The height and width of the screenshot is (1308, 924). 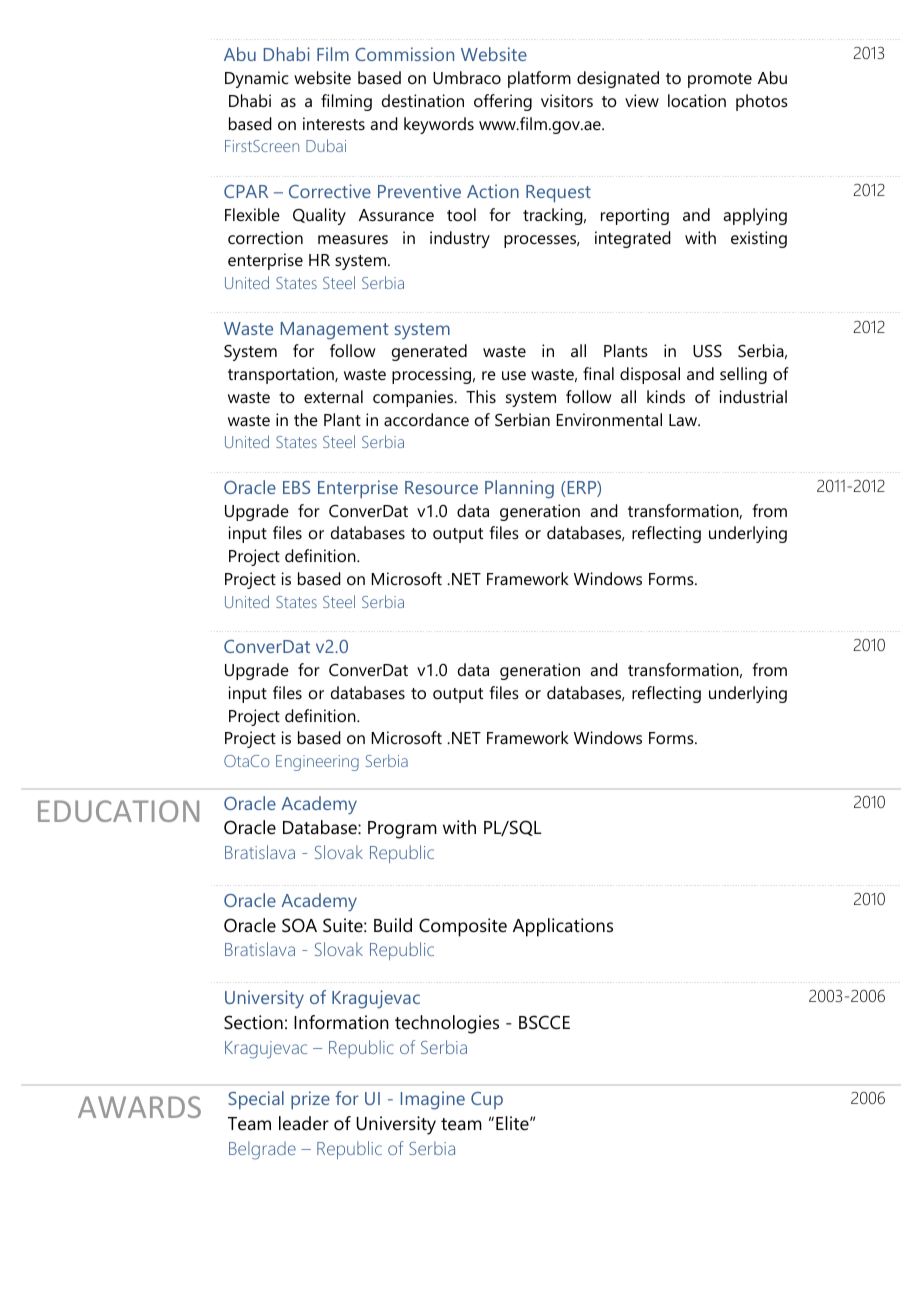 What do you see at coordinates (257, 79) in the screenshot?
I see `Dynamic` at bounding box center [257, 79].
